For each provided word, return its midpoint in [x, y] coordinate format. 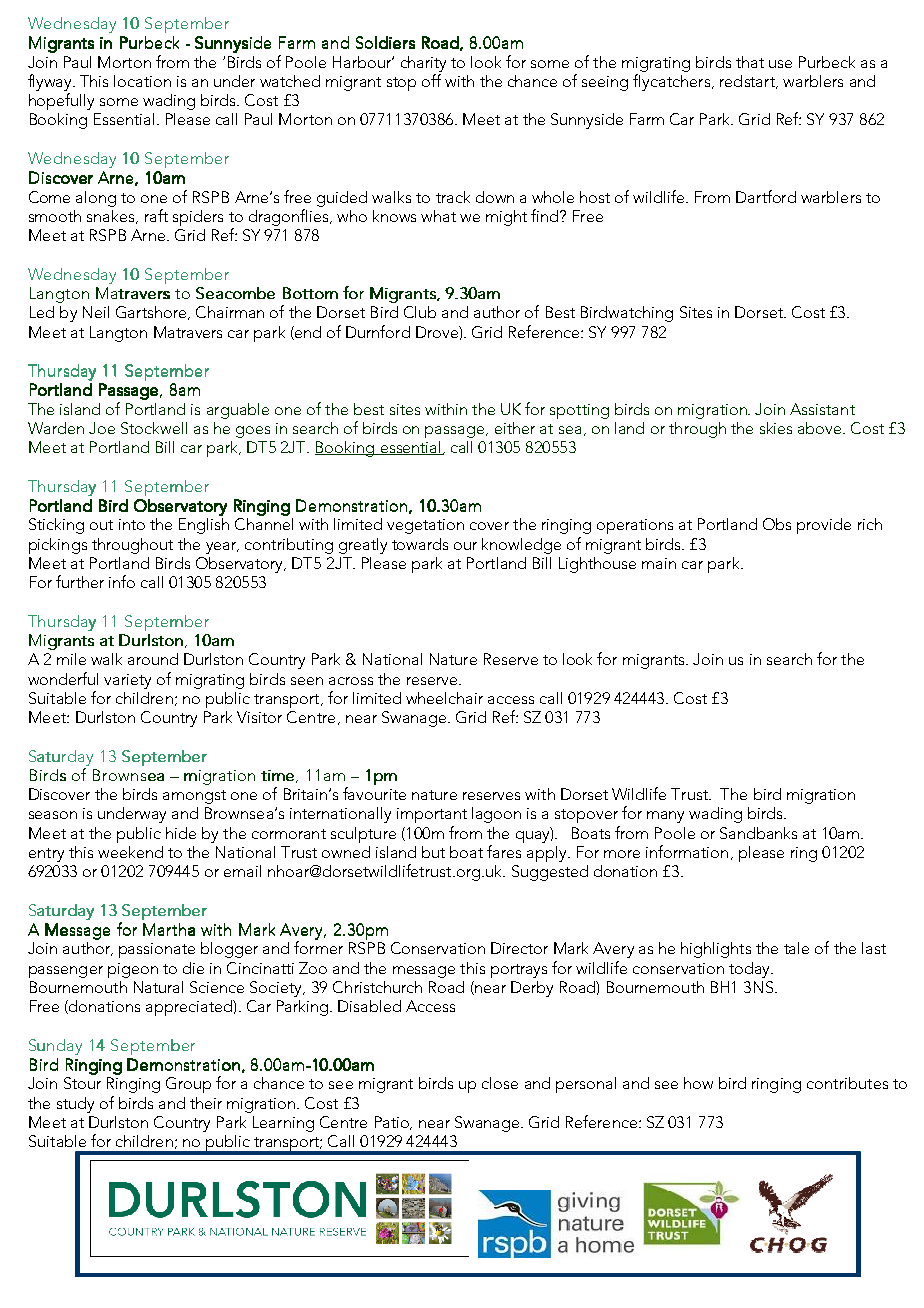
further [80, 581]
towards [420, 544]
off [431, 80]
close [500, 1083]
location [142, 81]
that [750, 62]
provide [824, 526]
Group [188, 1085]
